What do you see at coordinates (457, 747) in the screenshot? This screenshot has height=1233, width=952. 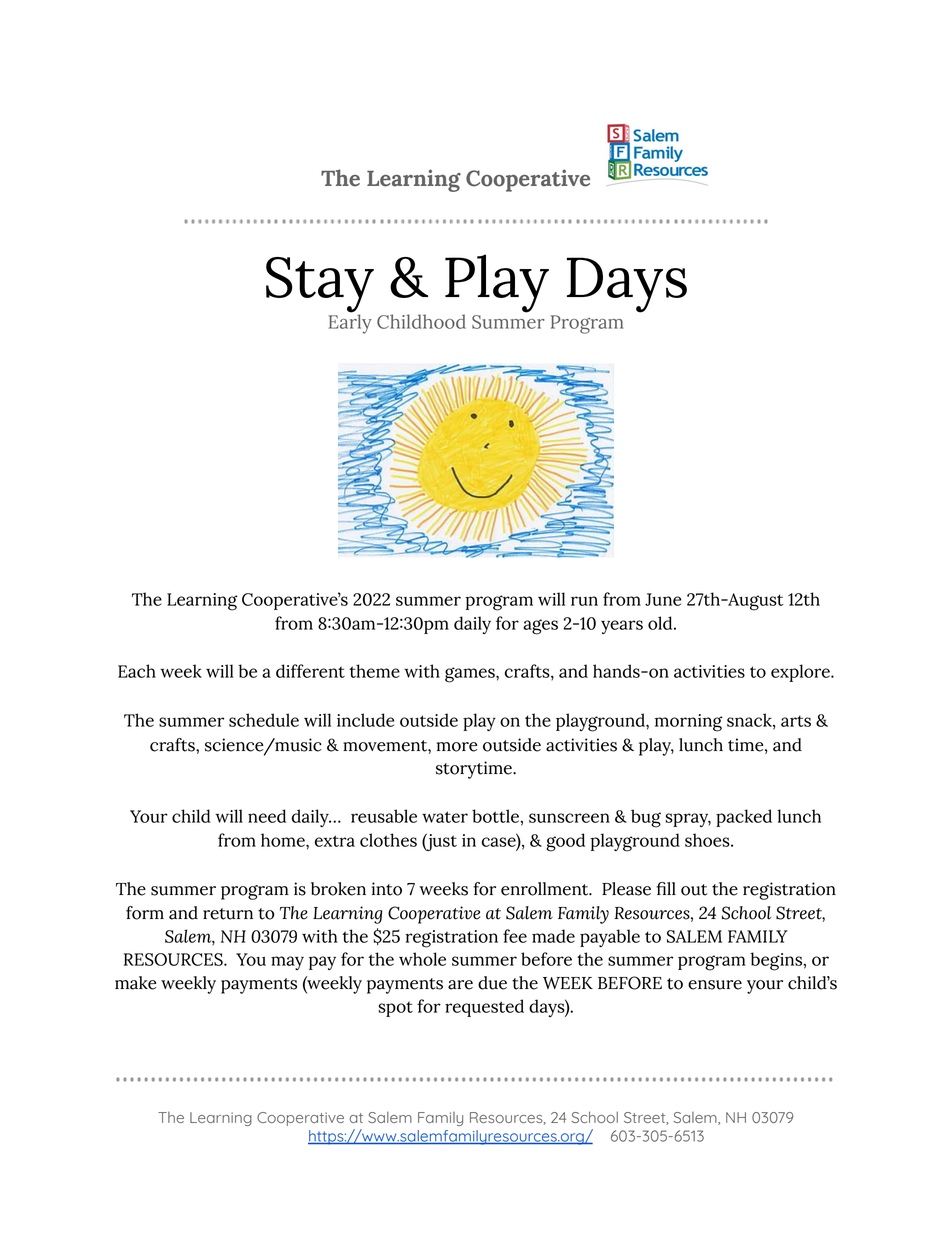 I see `more` at bounding box center [457, 747].
